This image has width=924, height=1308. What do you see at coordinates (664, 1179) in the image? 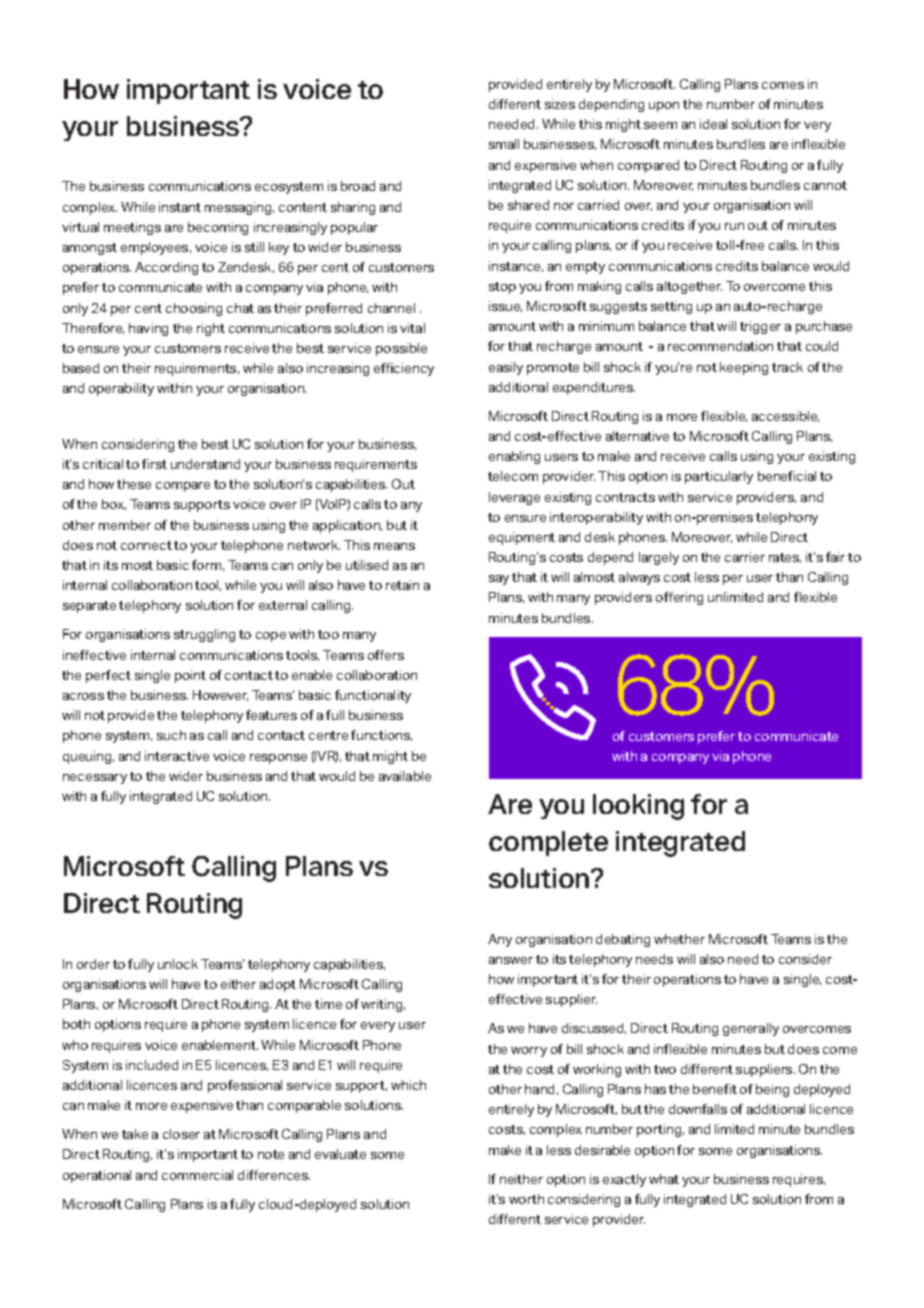
I see `what` at bounding box center [664, 1179].
